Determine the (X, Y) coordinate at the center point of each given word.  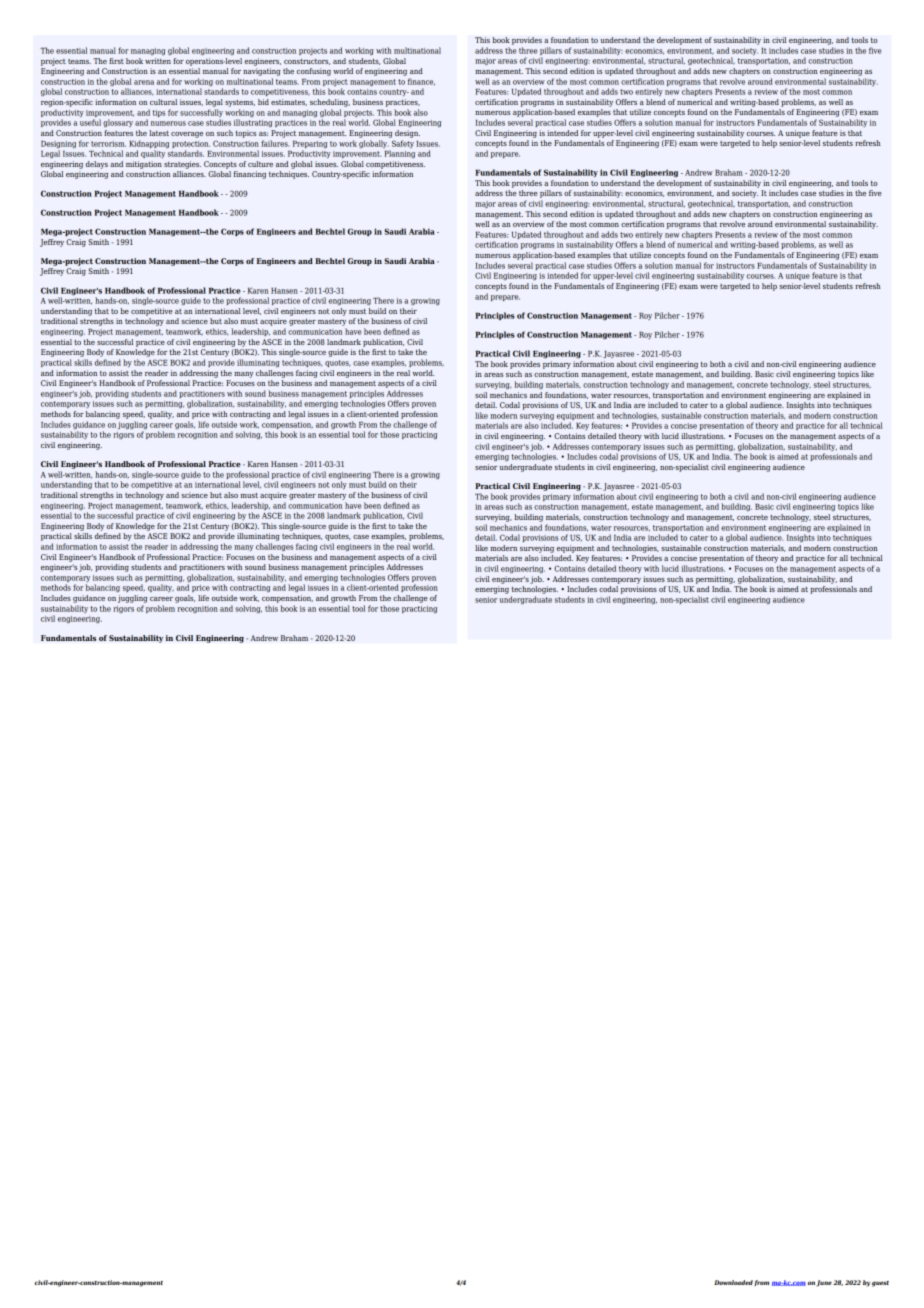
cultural (163, 102)
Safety (403, 144)
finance (421, 81)
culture (260, 164)
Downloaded (733, 1282)
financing (250, 175)
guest (880, 1284)
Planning (400, 154)
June (824, 1283)
